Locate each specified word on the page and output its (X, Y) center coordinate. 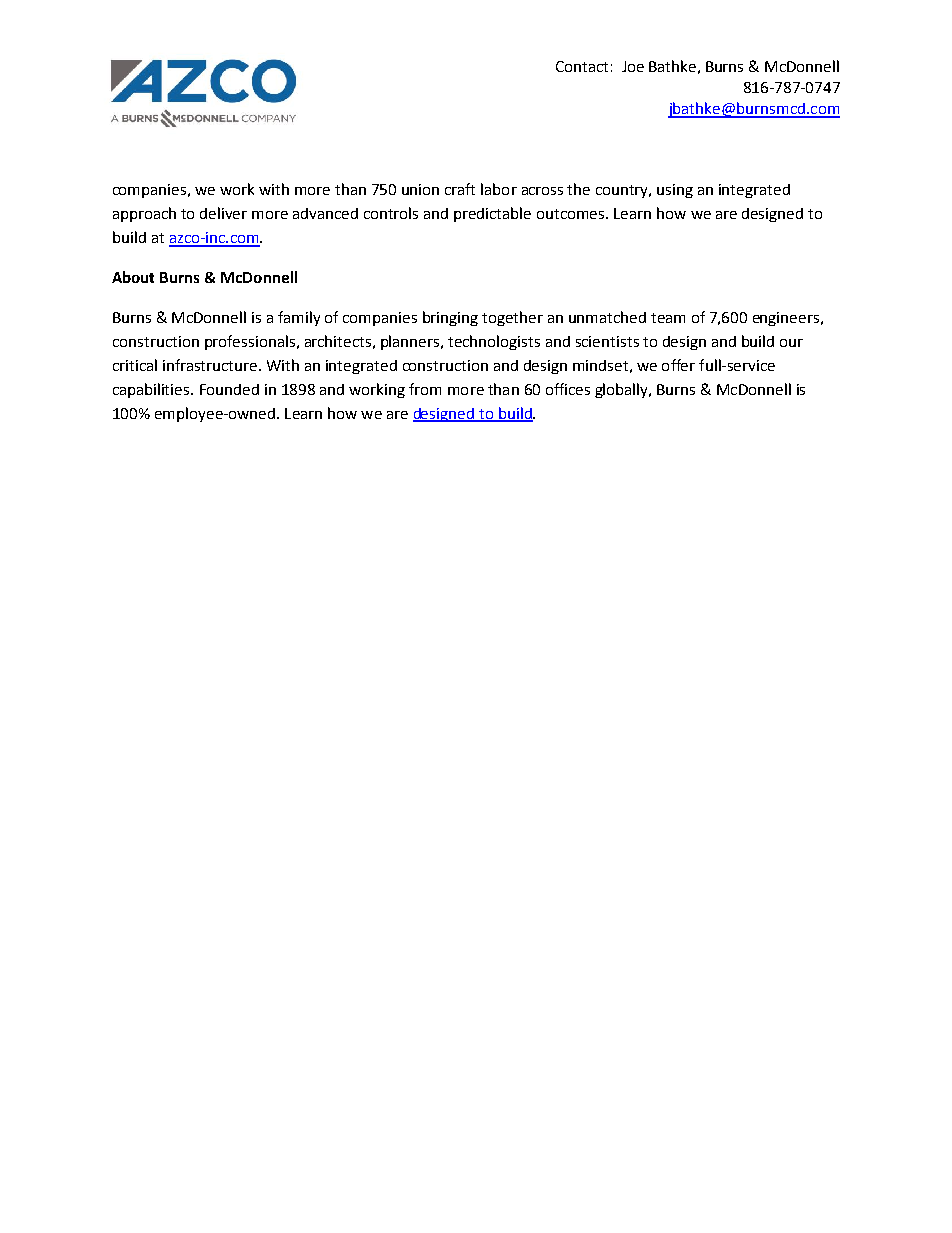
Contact (582, 66)
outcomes (572, 214)
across (542, 191)
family (299, 318)
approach (144, 214)
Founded (229, 389)
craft (460, 189)
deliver (223, 213)
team (668, 318)
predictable (492, 214)
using (675, 191)
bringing (450, 318)
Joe (633, 66)
